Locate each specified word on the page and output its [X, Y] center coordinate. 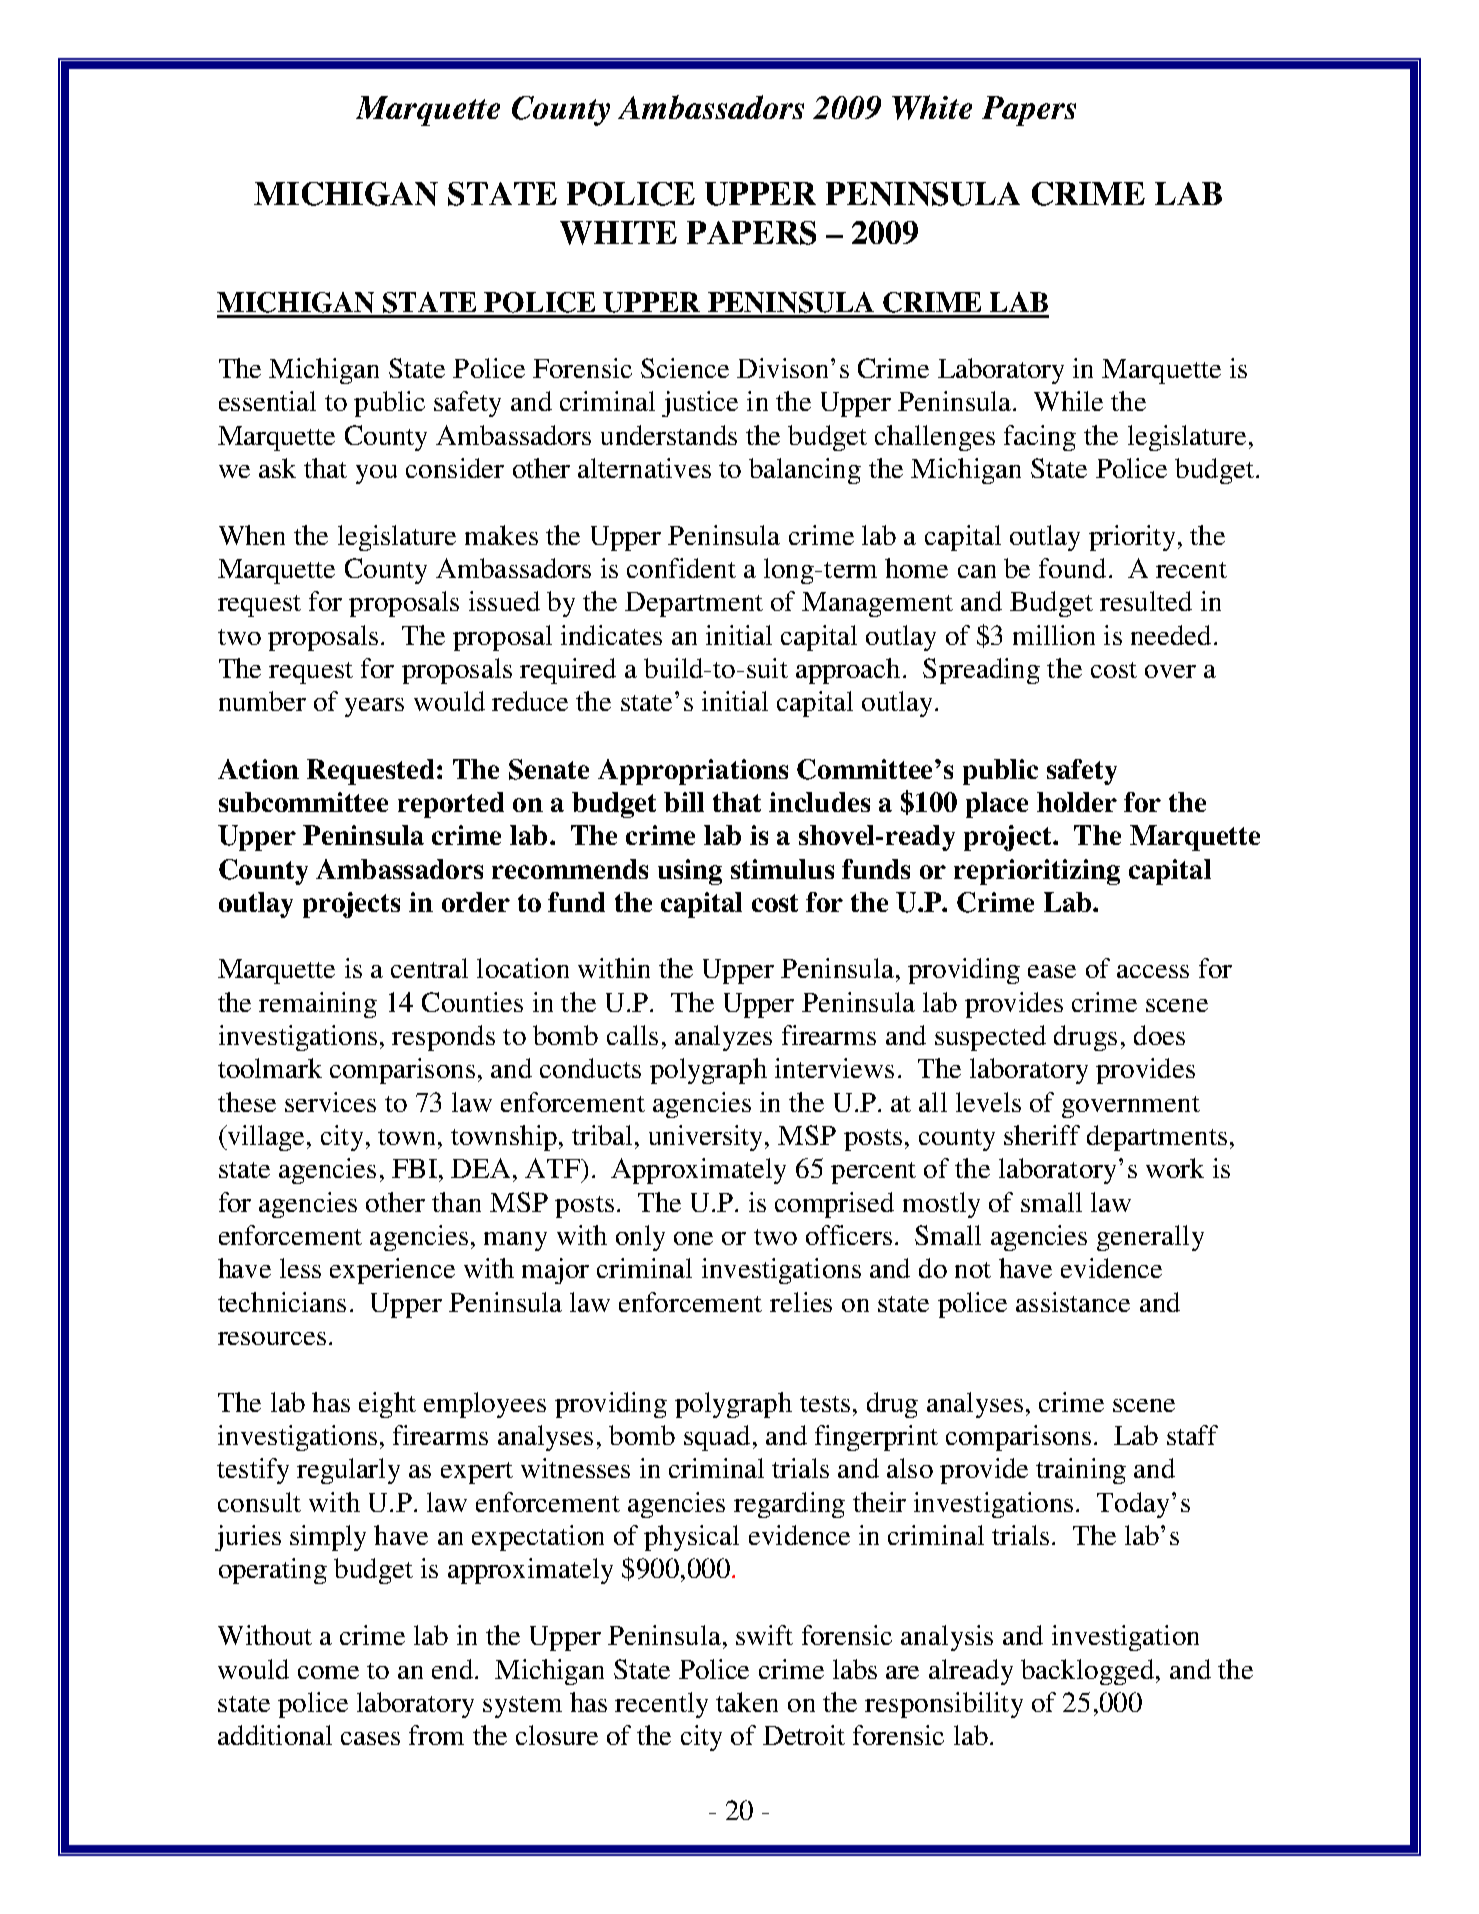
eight [387, 1405]
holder [1077, 802]
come [328, 1672]
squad [717, 1438]
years [374, 707]
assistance [1073, 1302]
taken [747, 1702]
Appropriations [693, 772]
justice [700, 404]
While [1068, 401]
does [1159, 1035]
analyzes [723, 1038]
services [330, 1102]
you [376, 474]
